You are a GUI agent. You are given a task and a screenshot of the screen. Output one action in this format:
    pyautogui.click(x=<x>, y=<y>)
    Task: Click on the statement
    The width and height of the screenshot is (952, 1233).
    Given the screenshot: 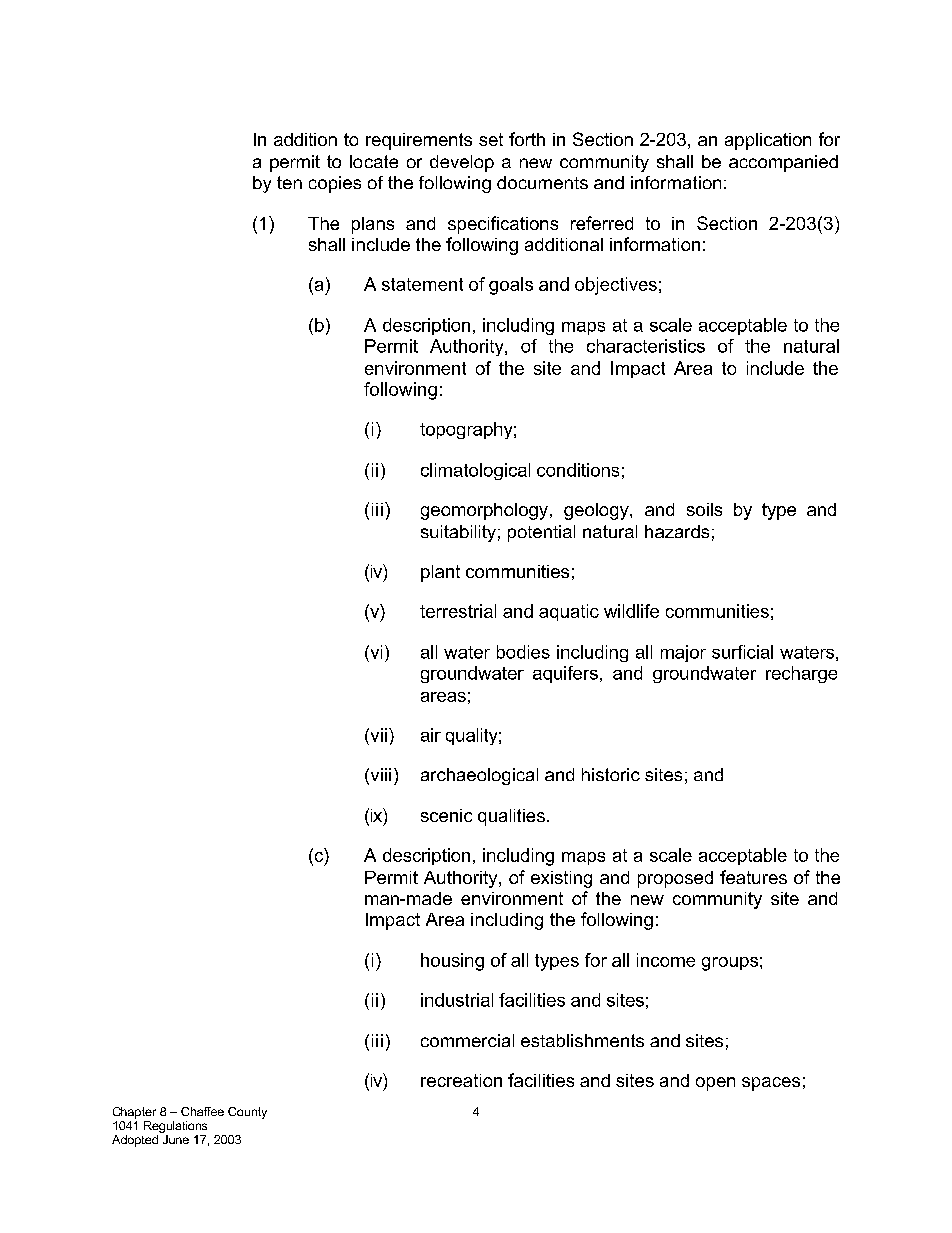 What is the action you would take?
    pyautogui.click(x=422, y=284)
